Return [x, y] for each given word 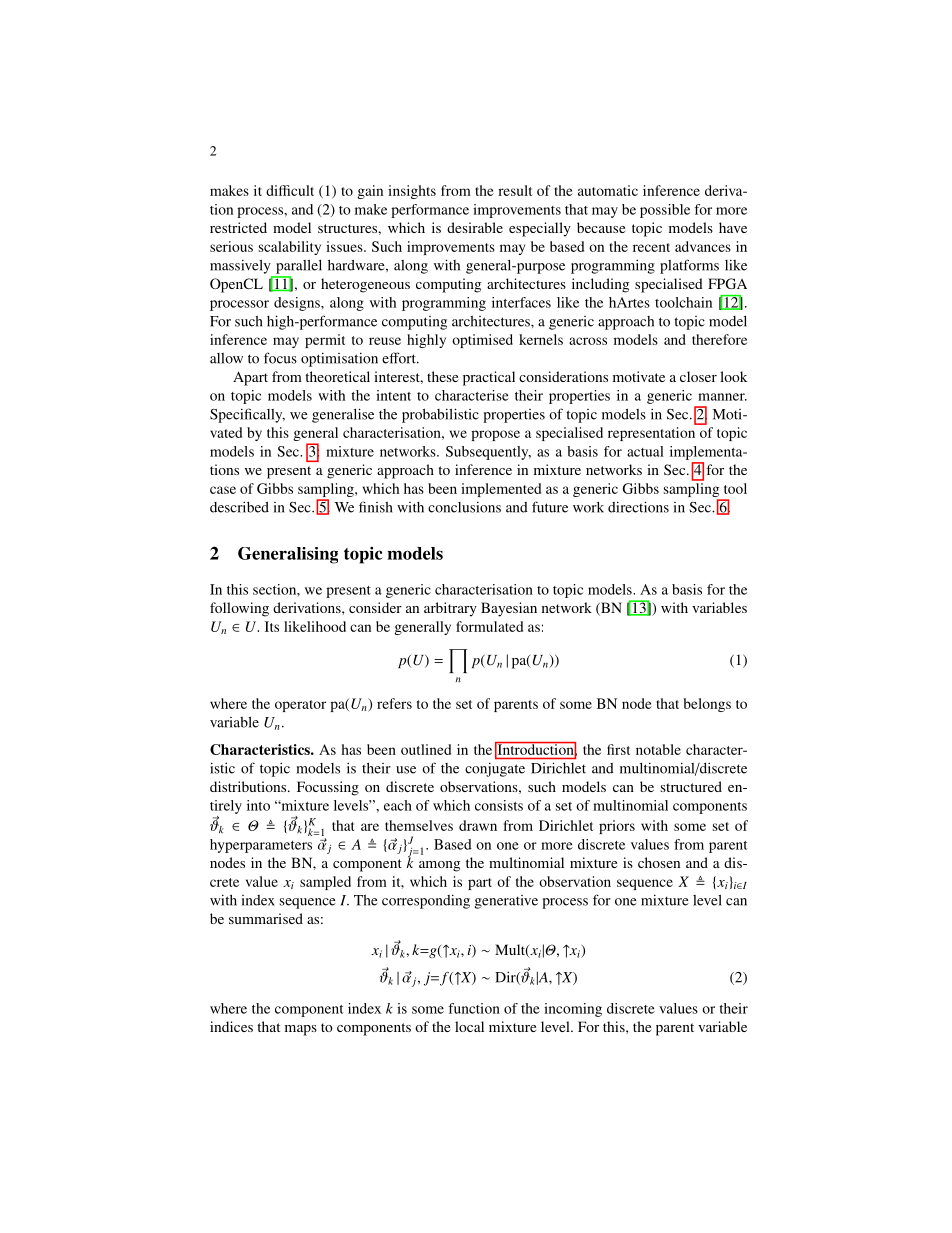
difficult [290, 190]
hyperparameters [261, 846]
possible [665, 211]
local [469, 1026]
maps [301, 1030]
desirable [475, 227]
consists [499, 805]
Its [272, 626]
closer [698, 376]
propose [495, 435]
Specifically [247, 415]
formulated [489, 626]
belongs [707, 705]
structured [691, 786]
